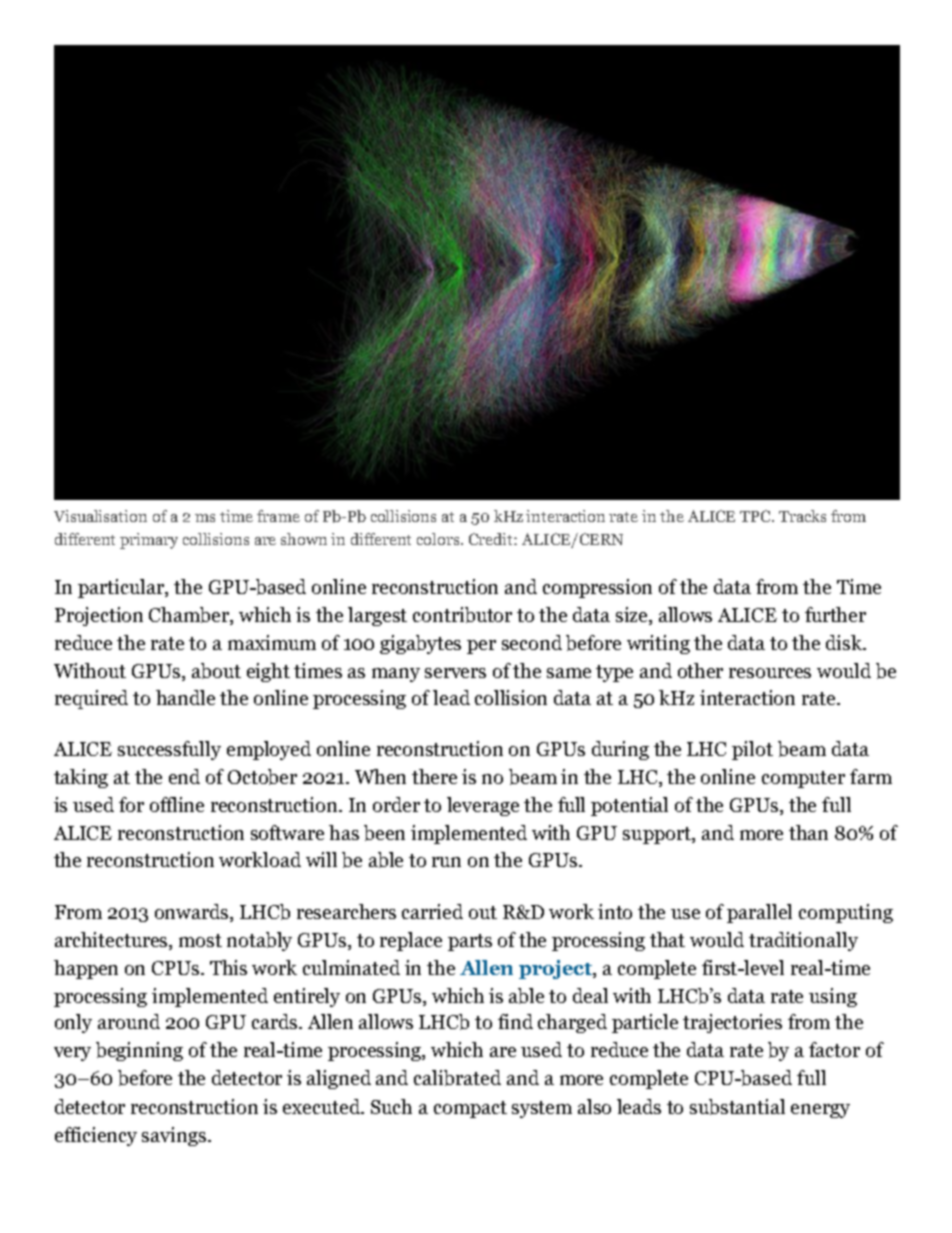  What do you see at coordinates (470, 942) in the image?
I see `parts` at bounding box center [470, 942].
